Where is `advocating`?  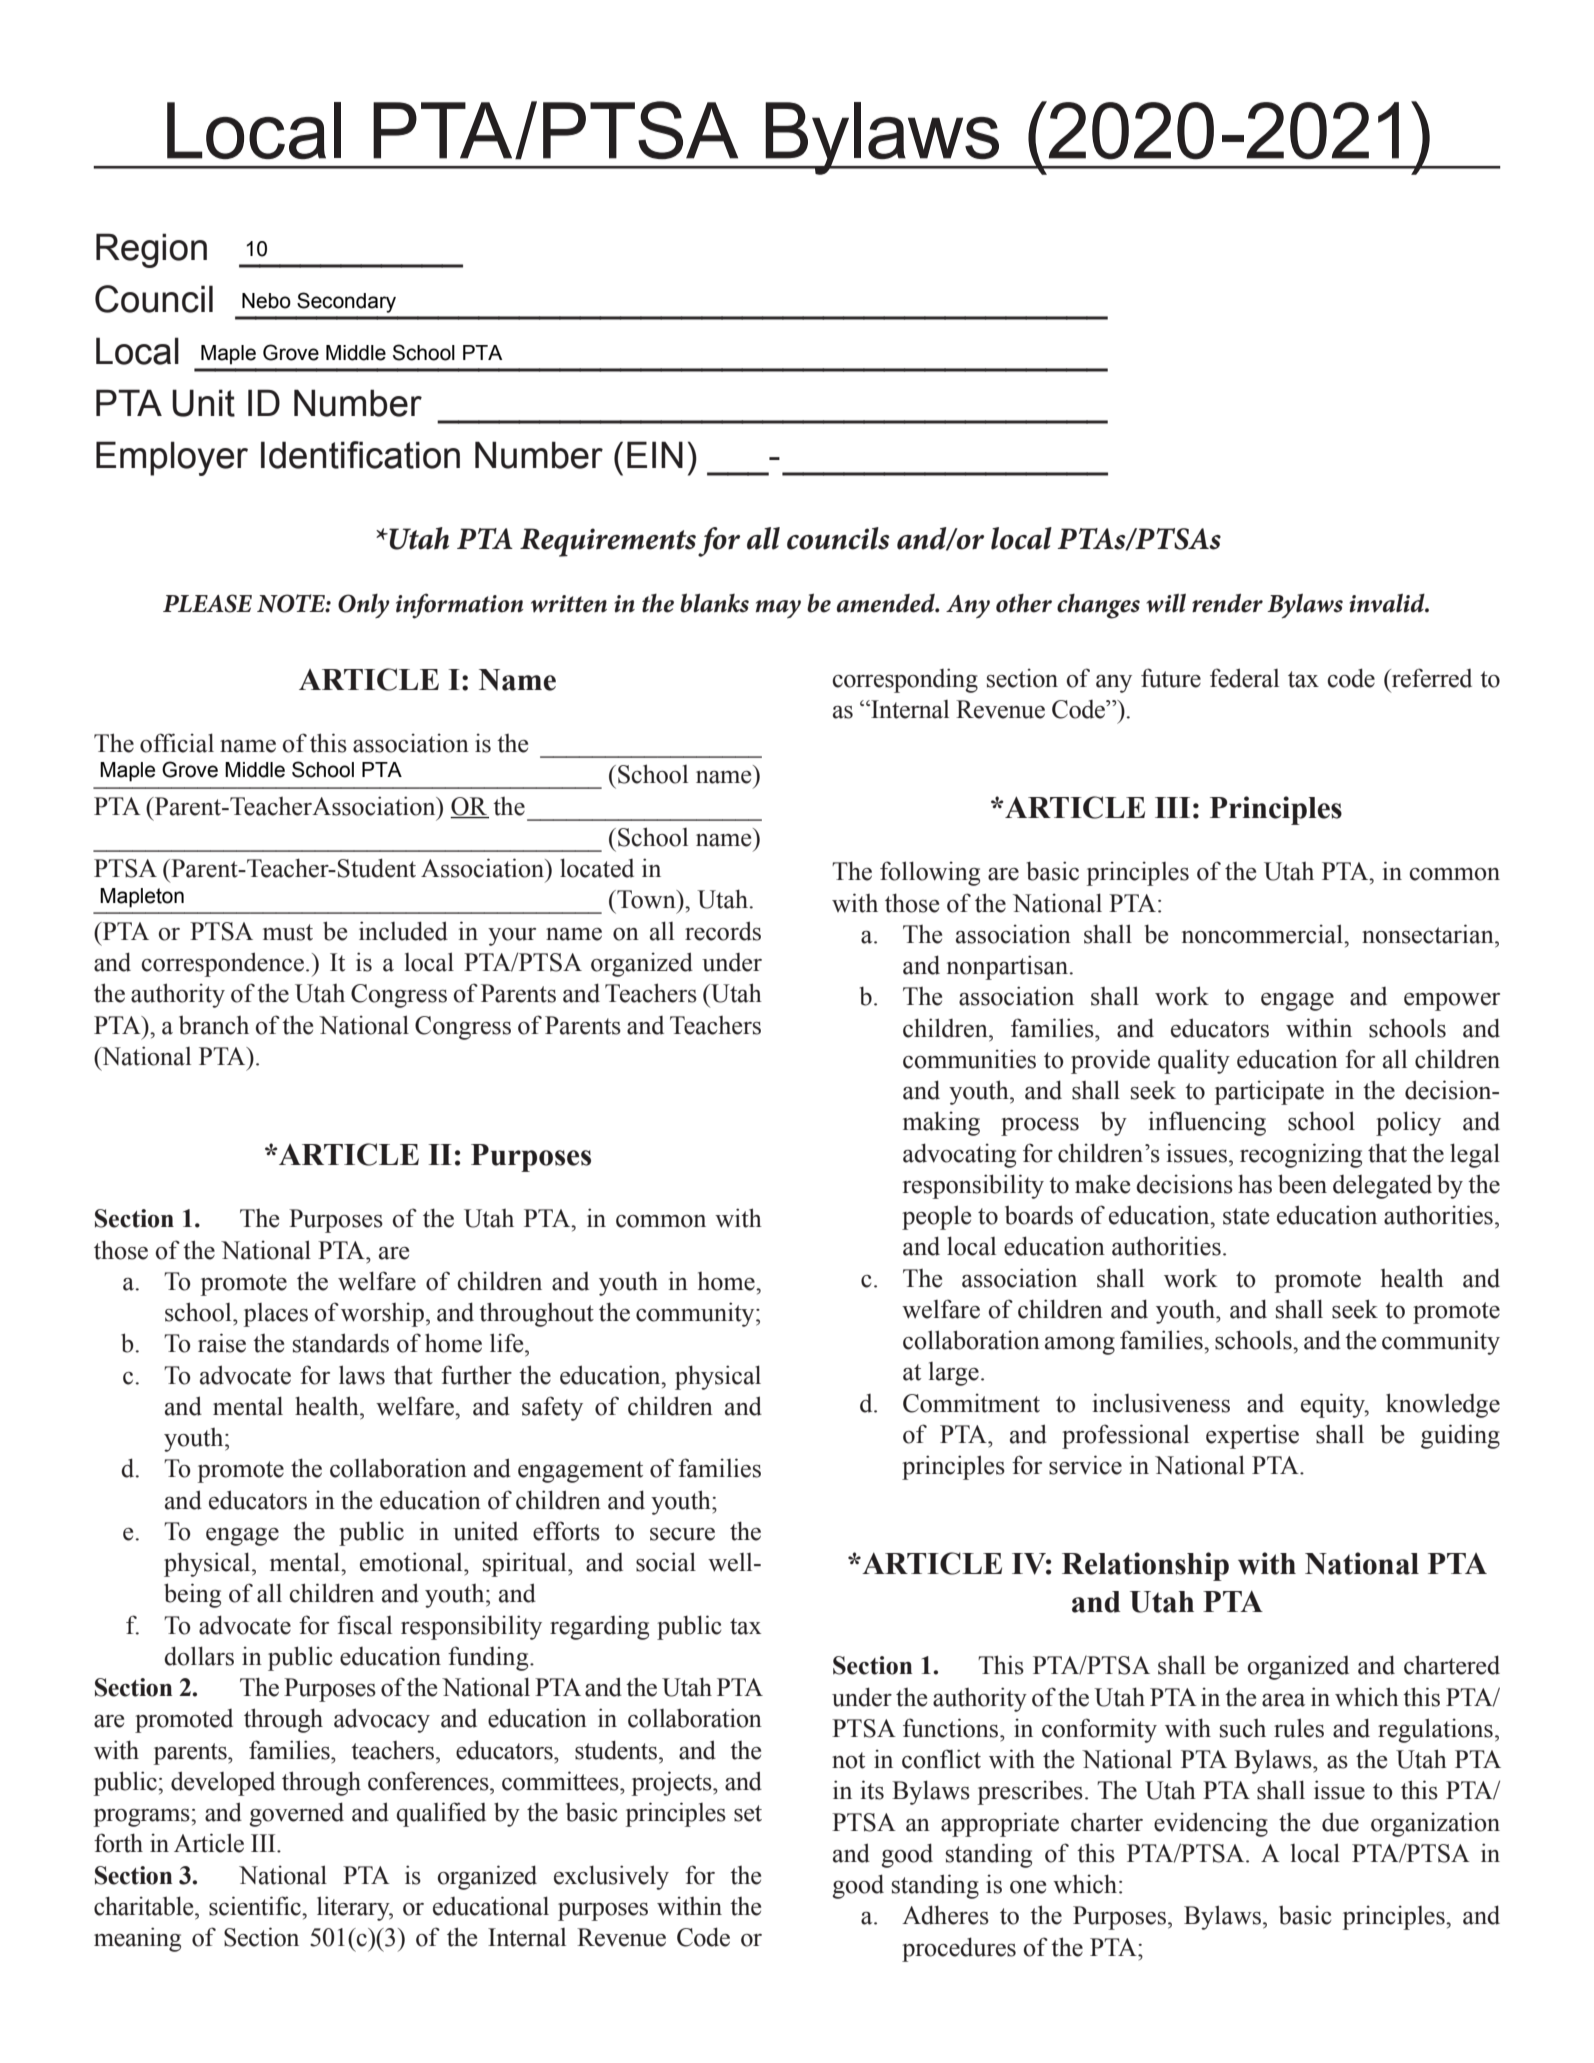
advocating is located at coordinates (959, 1155).
